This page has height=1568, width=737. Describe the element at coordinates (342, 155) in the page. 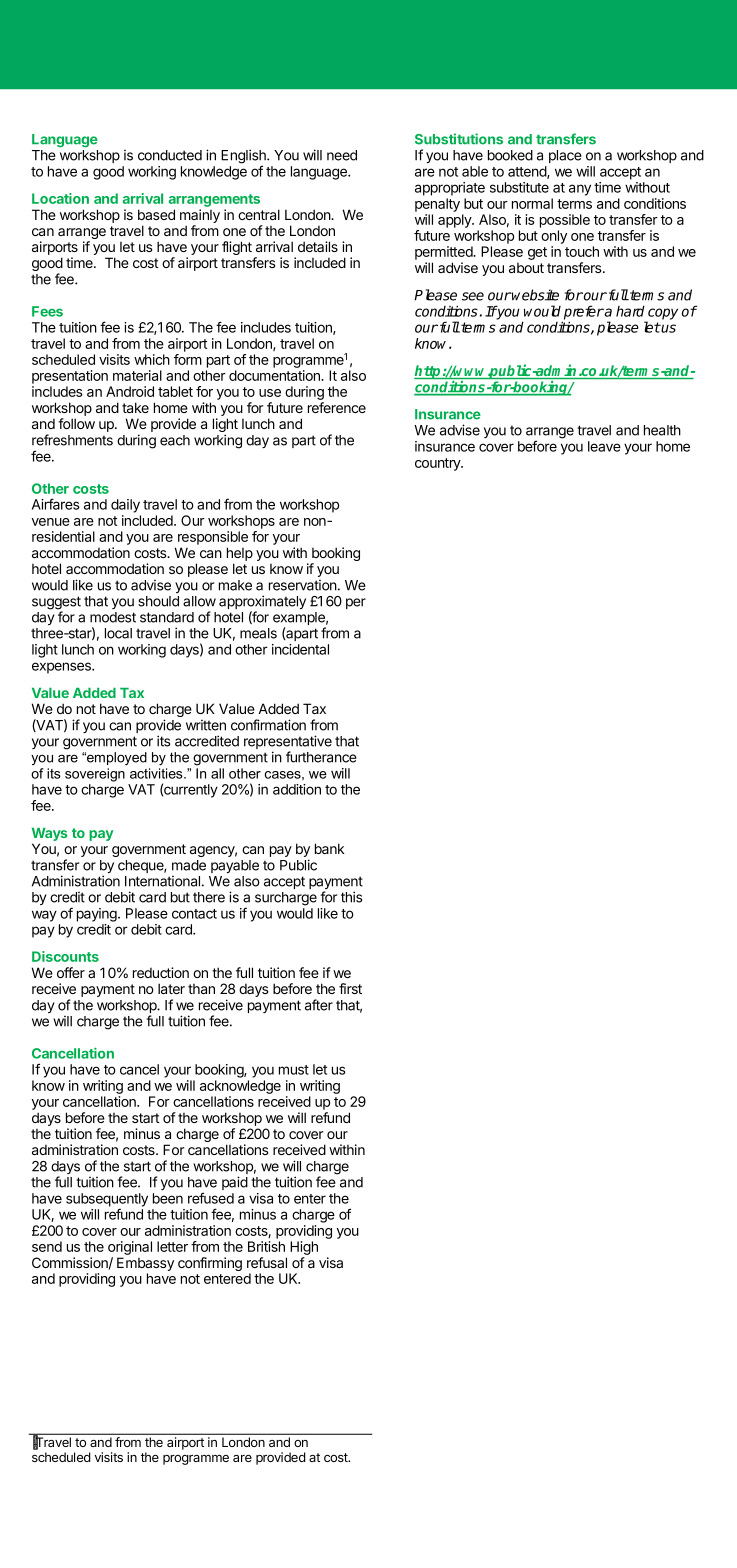

I see `need` at that location.
